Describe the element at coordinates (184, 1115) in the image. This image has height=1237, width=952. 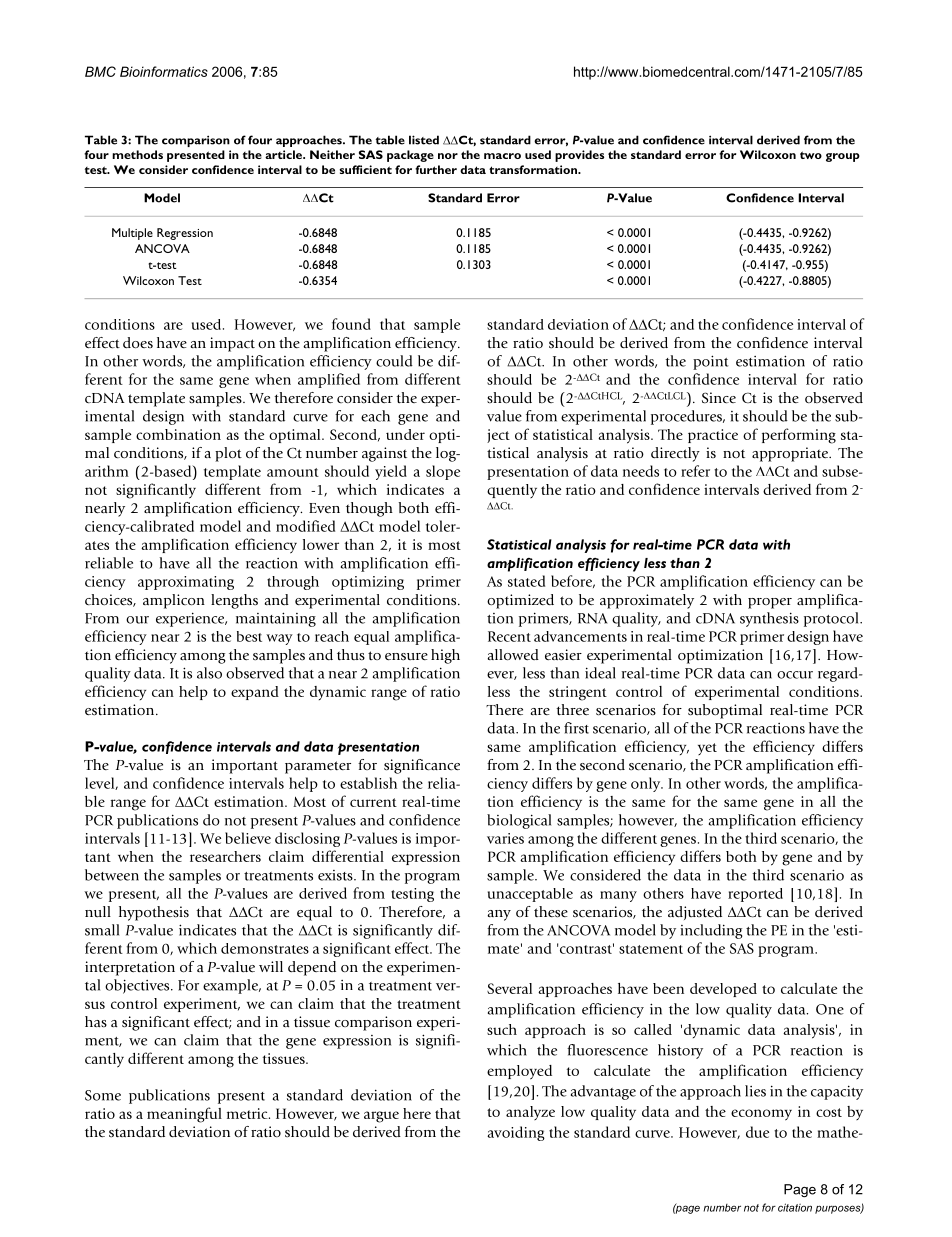
I see `meaningful` at that location.
